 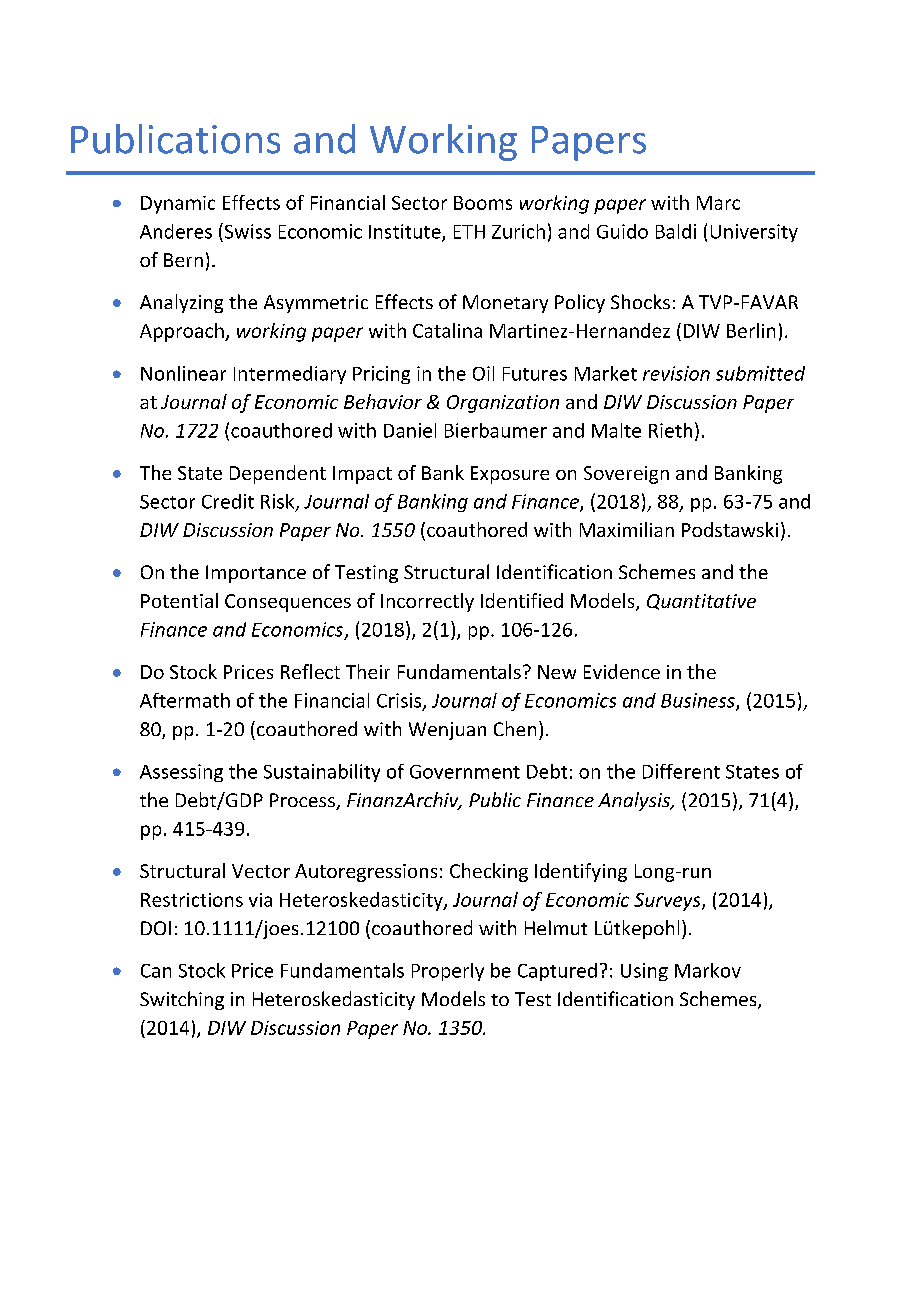 What do you see at coordinates (228, 501) in the image?
I see `Credit` at bounding box center [228, 501].
